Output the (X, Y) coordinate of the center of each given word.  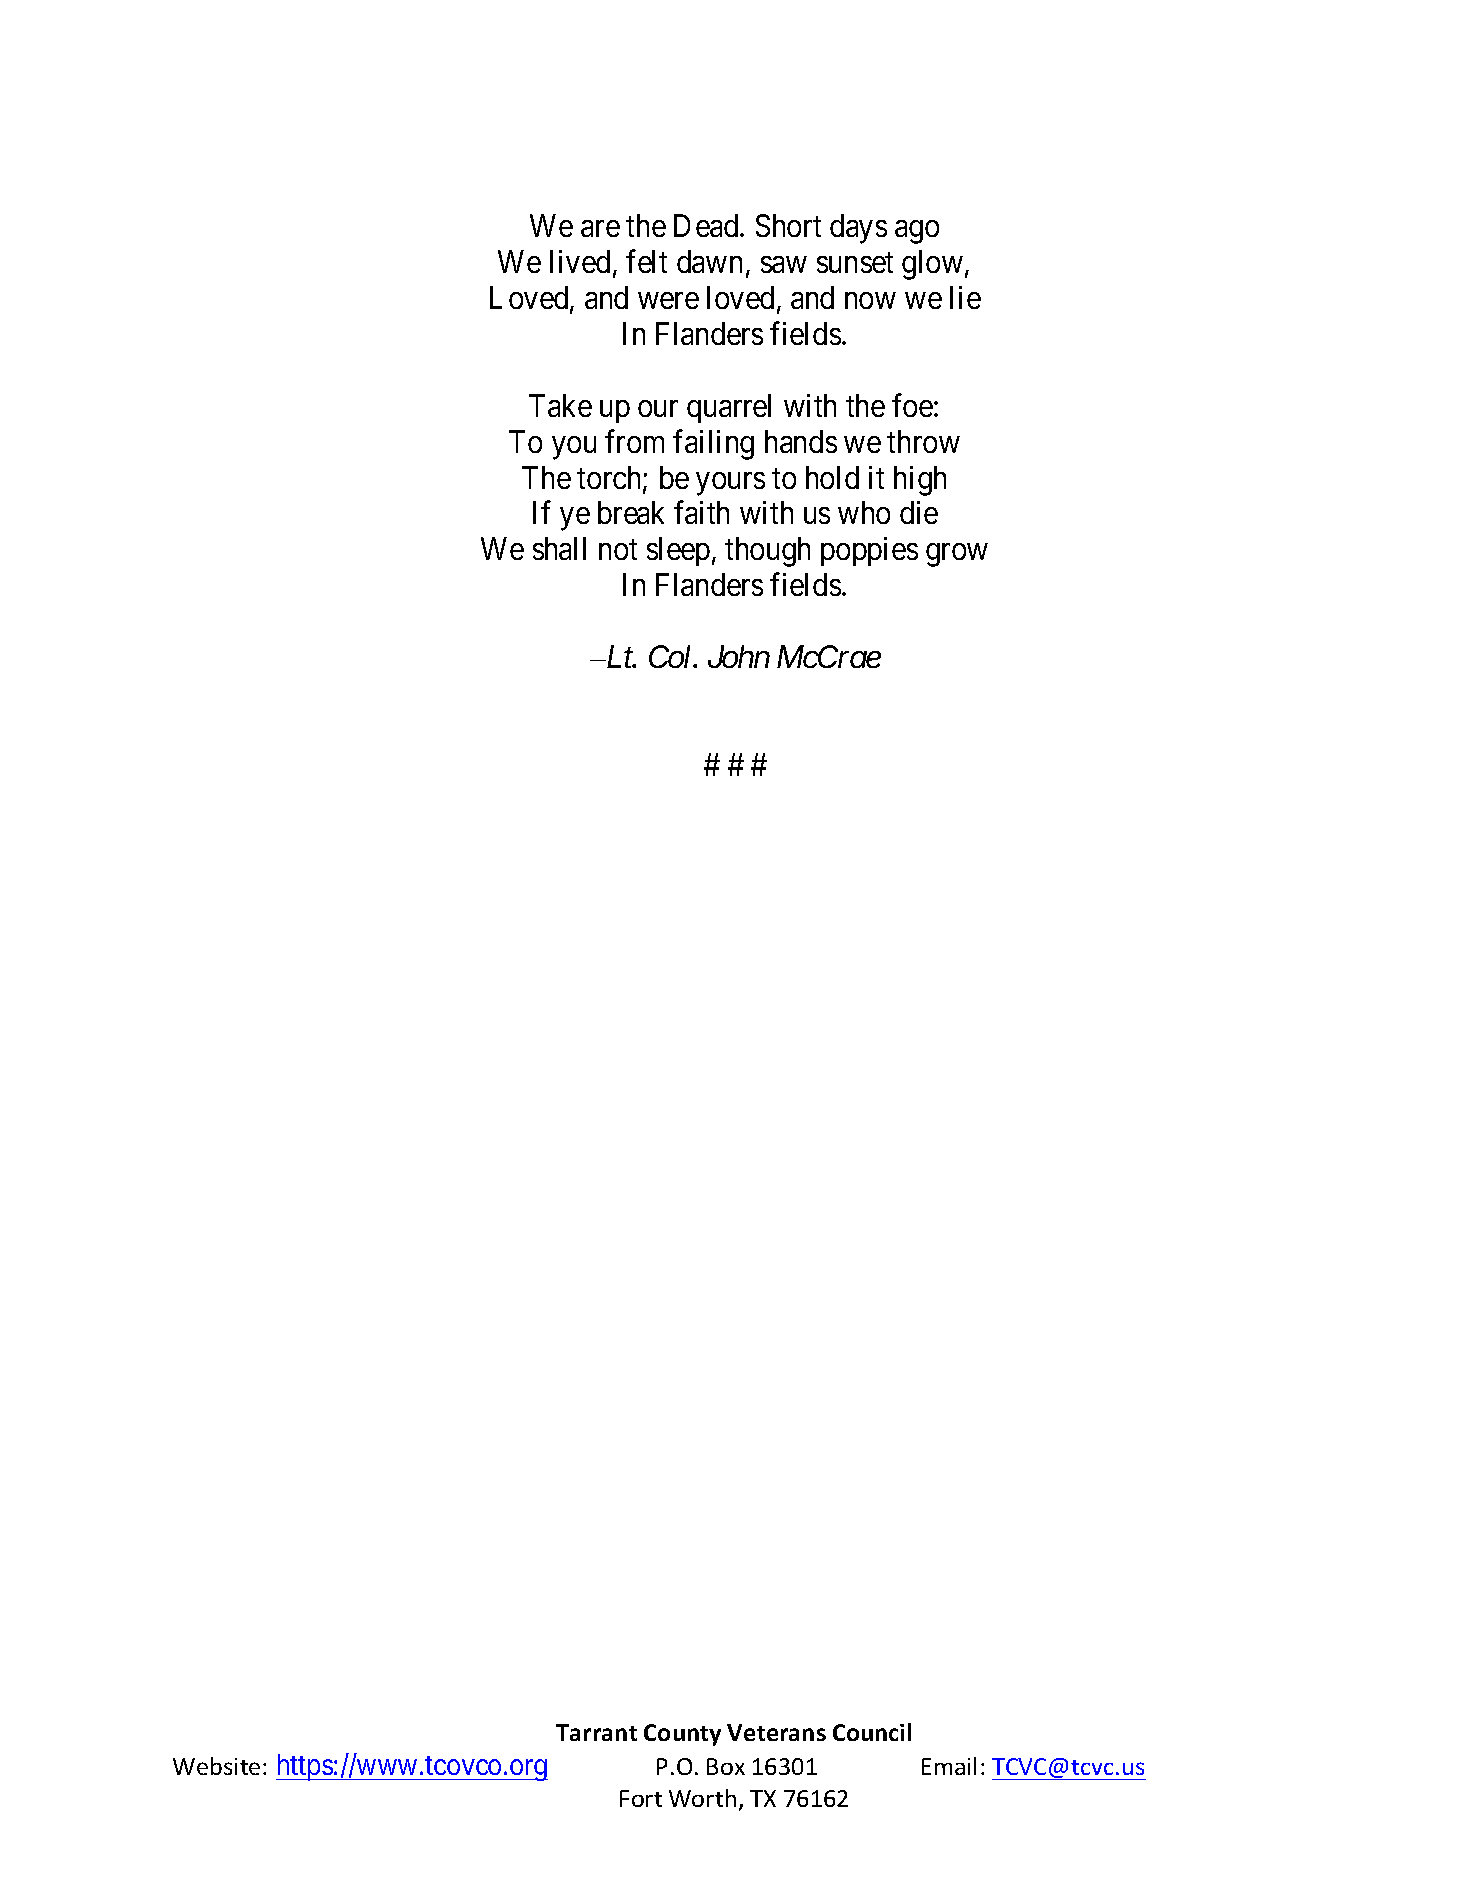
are (600, 229)
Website (216, 1766)
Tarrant (596, 1732)
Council (872, 1732)
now (870, 301)
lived (580, 261)
